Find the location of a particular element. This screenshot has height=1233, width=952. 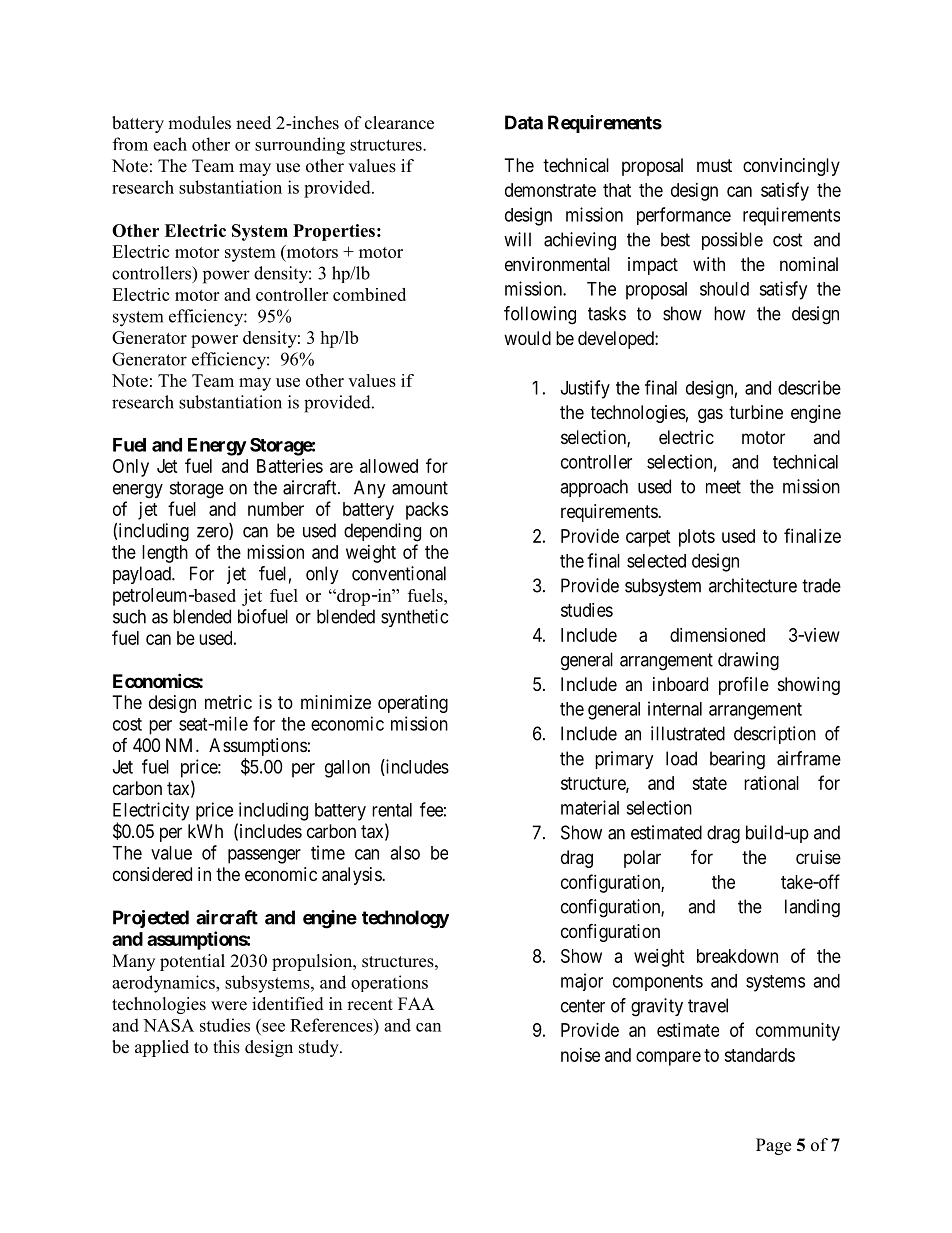

Data is located at coordinates (524, 122).
